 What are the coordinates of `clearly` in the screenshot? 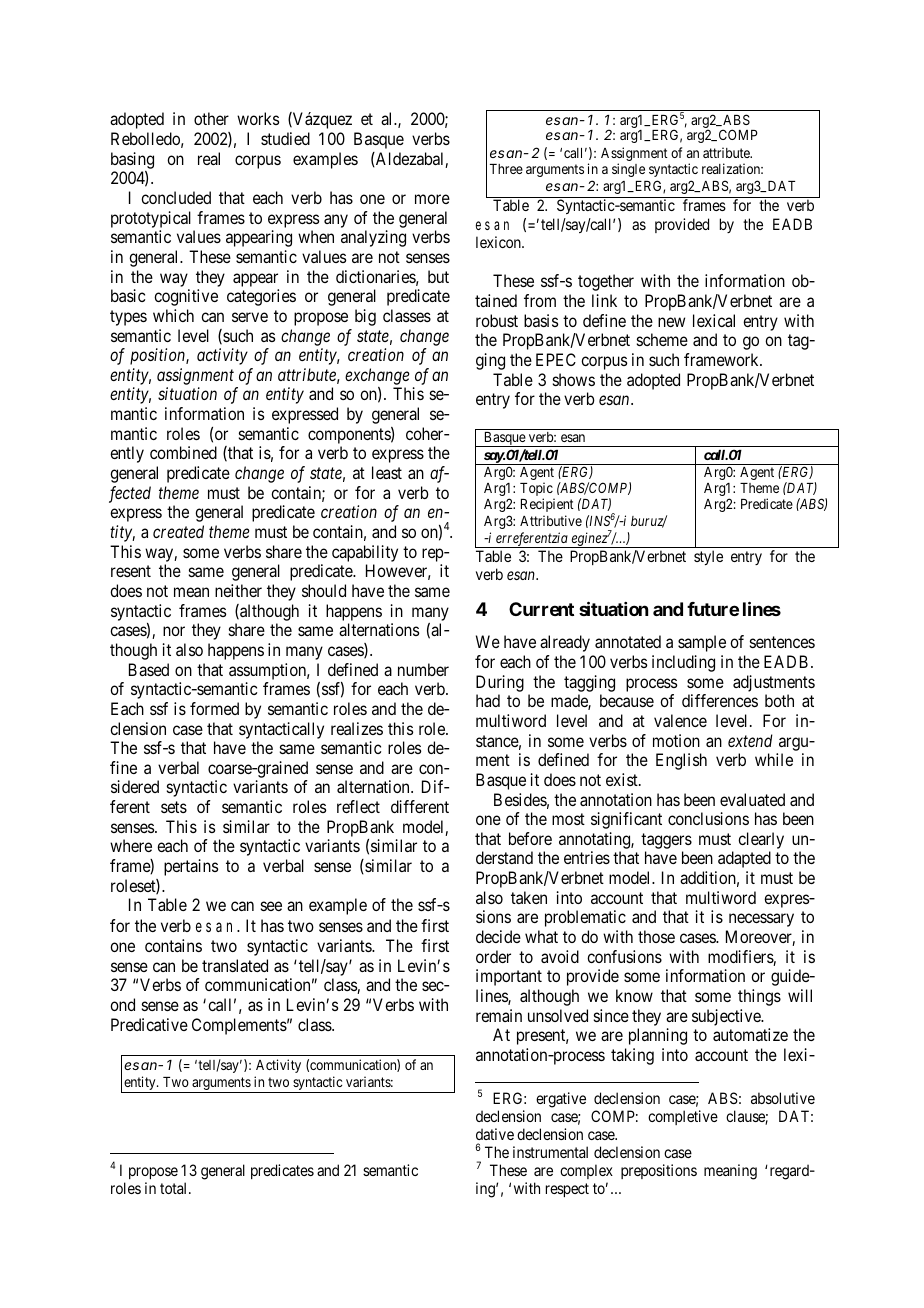 It's located at (761, 840).
